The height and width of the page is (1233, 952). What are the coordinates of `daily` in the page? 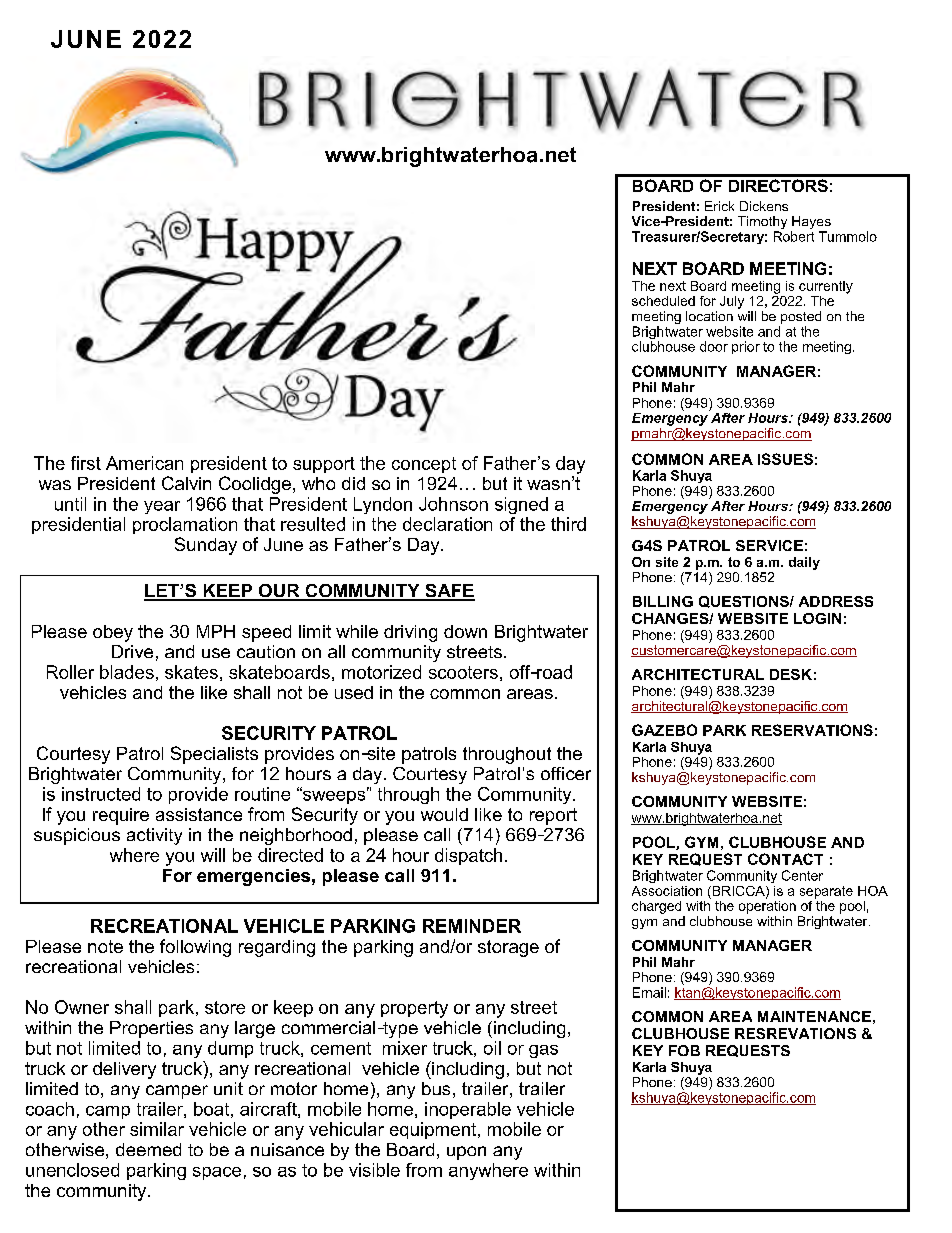 It's located at (804, 563).
